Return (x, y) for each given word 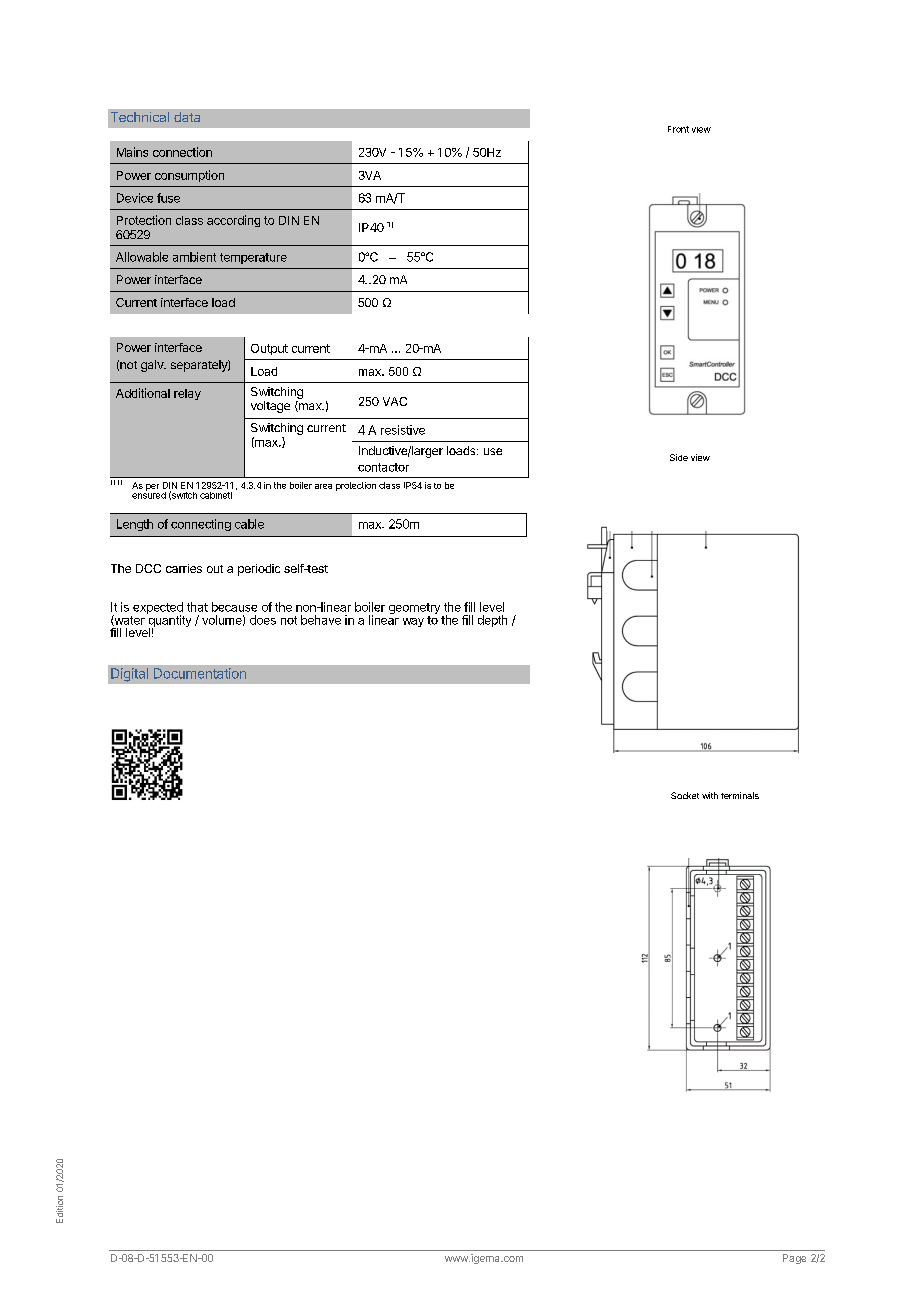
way (413, 622)
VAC (395, 401)
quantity (169, 621)
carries (184, 568)
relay (187, 394)
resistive (403, 430)
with (710, 795)
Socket (685, 795)
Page (794, 1259)
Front (678, 129)
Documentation (200, 673)
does (263, 620)
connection (182, 152)
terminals (740, 795)
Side (679, 457)
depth (492, 621)
